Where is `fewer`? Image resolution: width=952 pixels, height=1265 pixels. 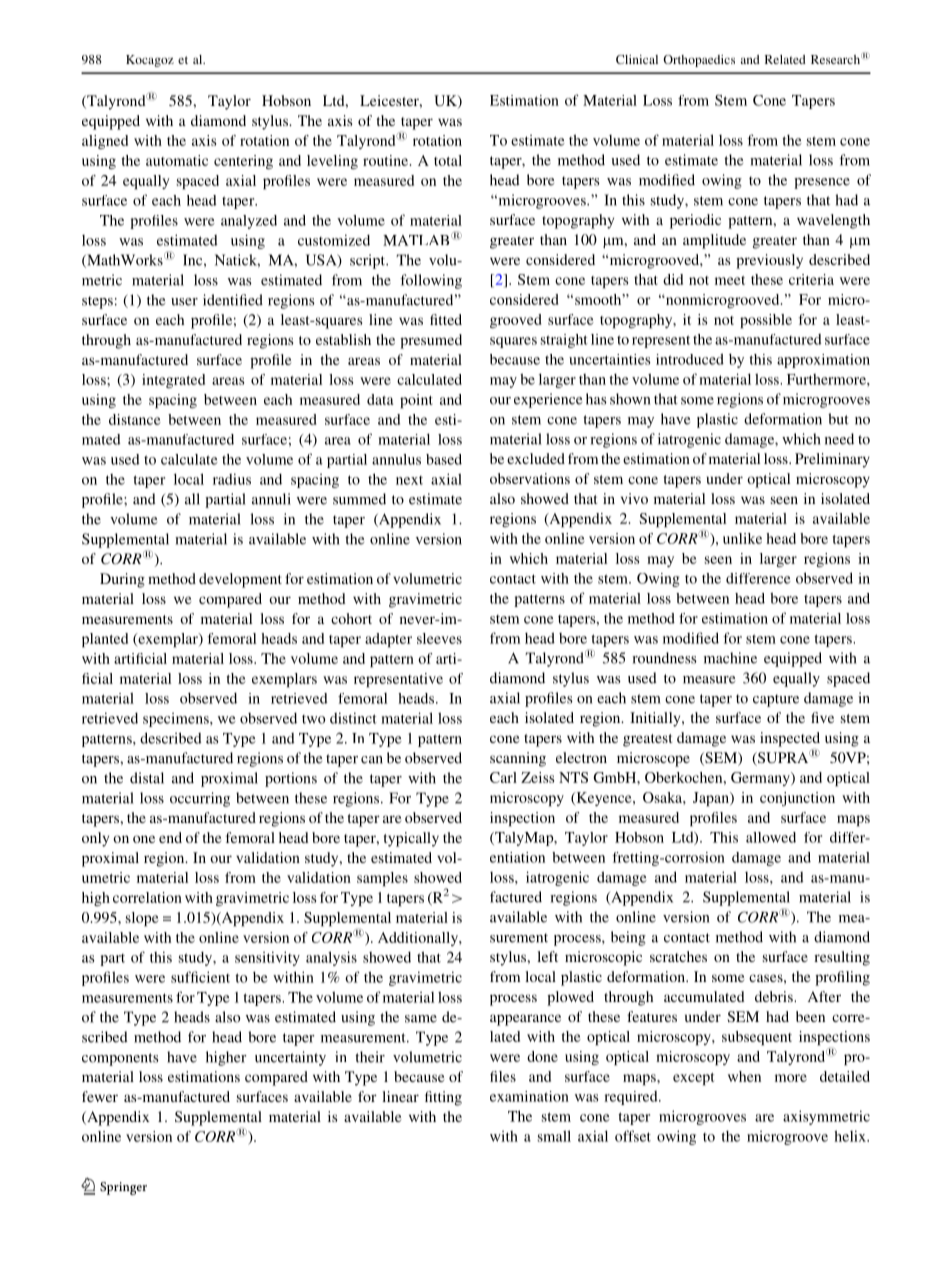 fewer is located at coordinates (100, 1096).
